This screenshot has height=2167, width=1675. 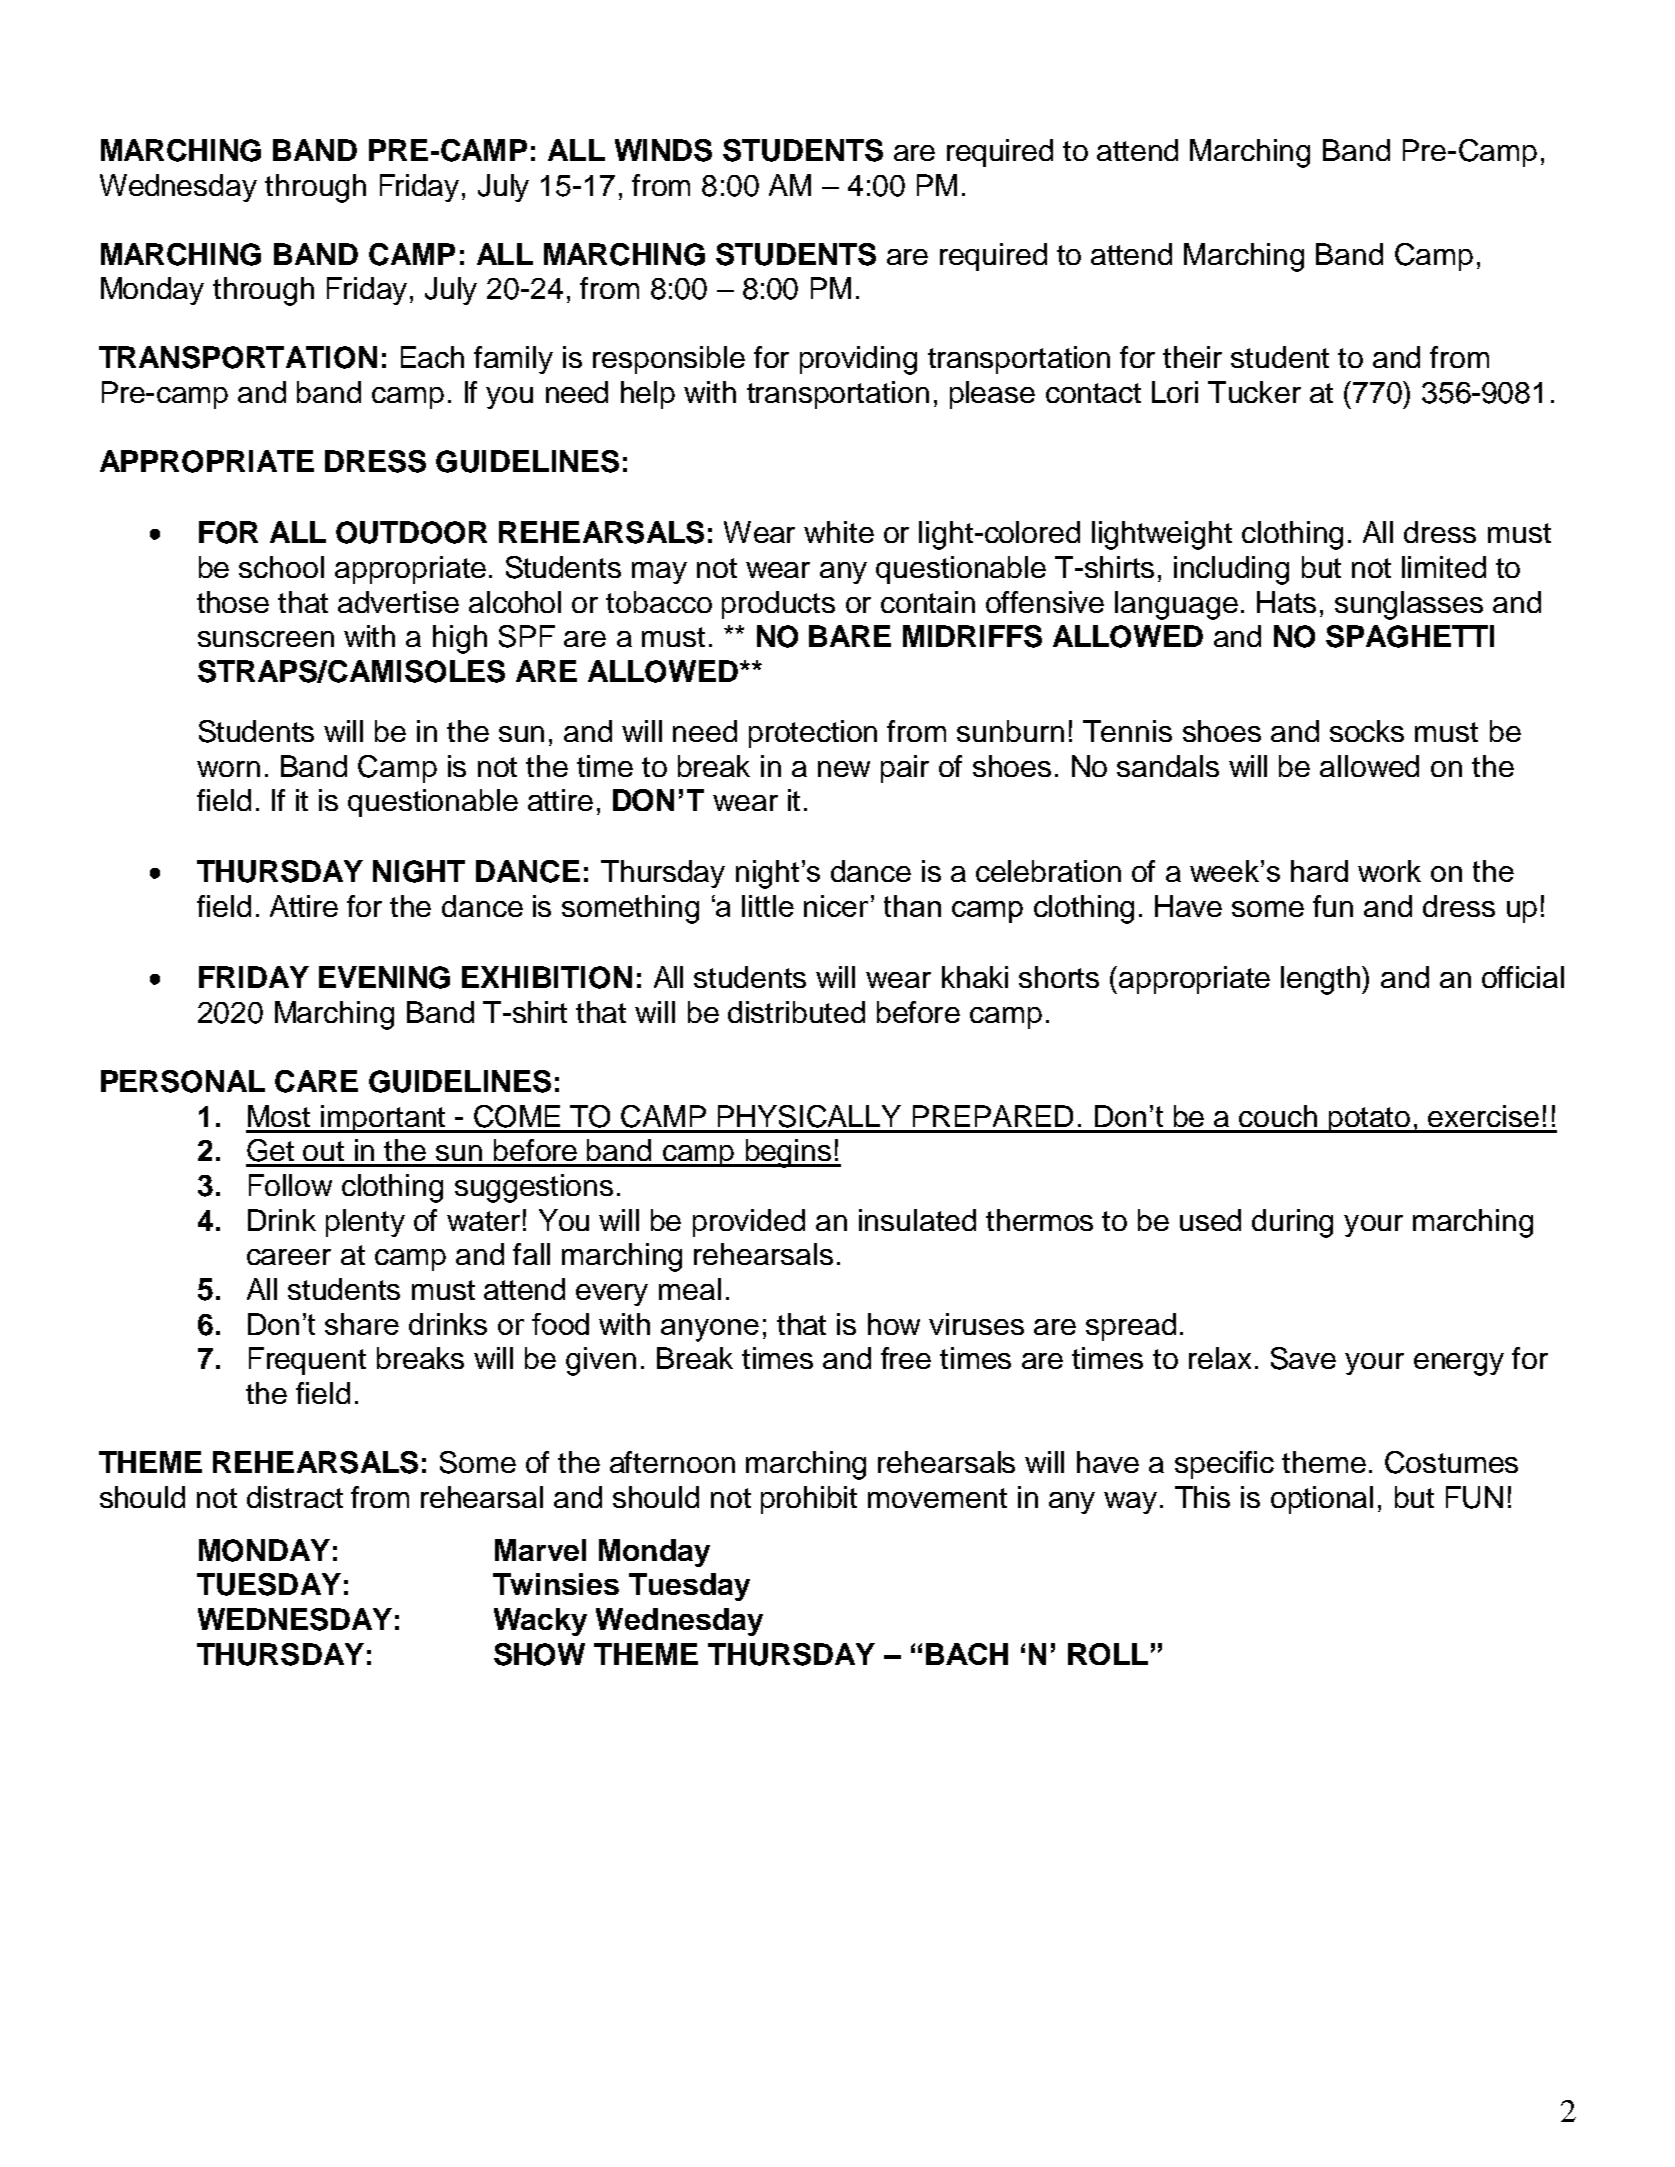 I want to click on Each, so click(x=432, y=357).
